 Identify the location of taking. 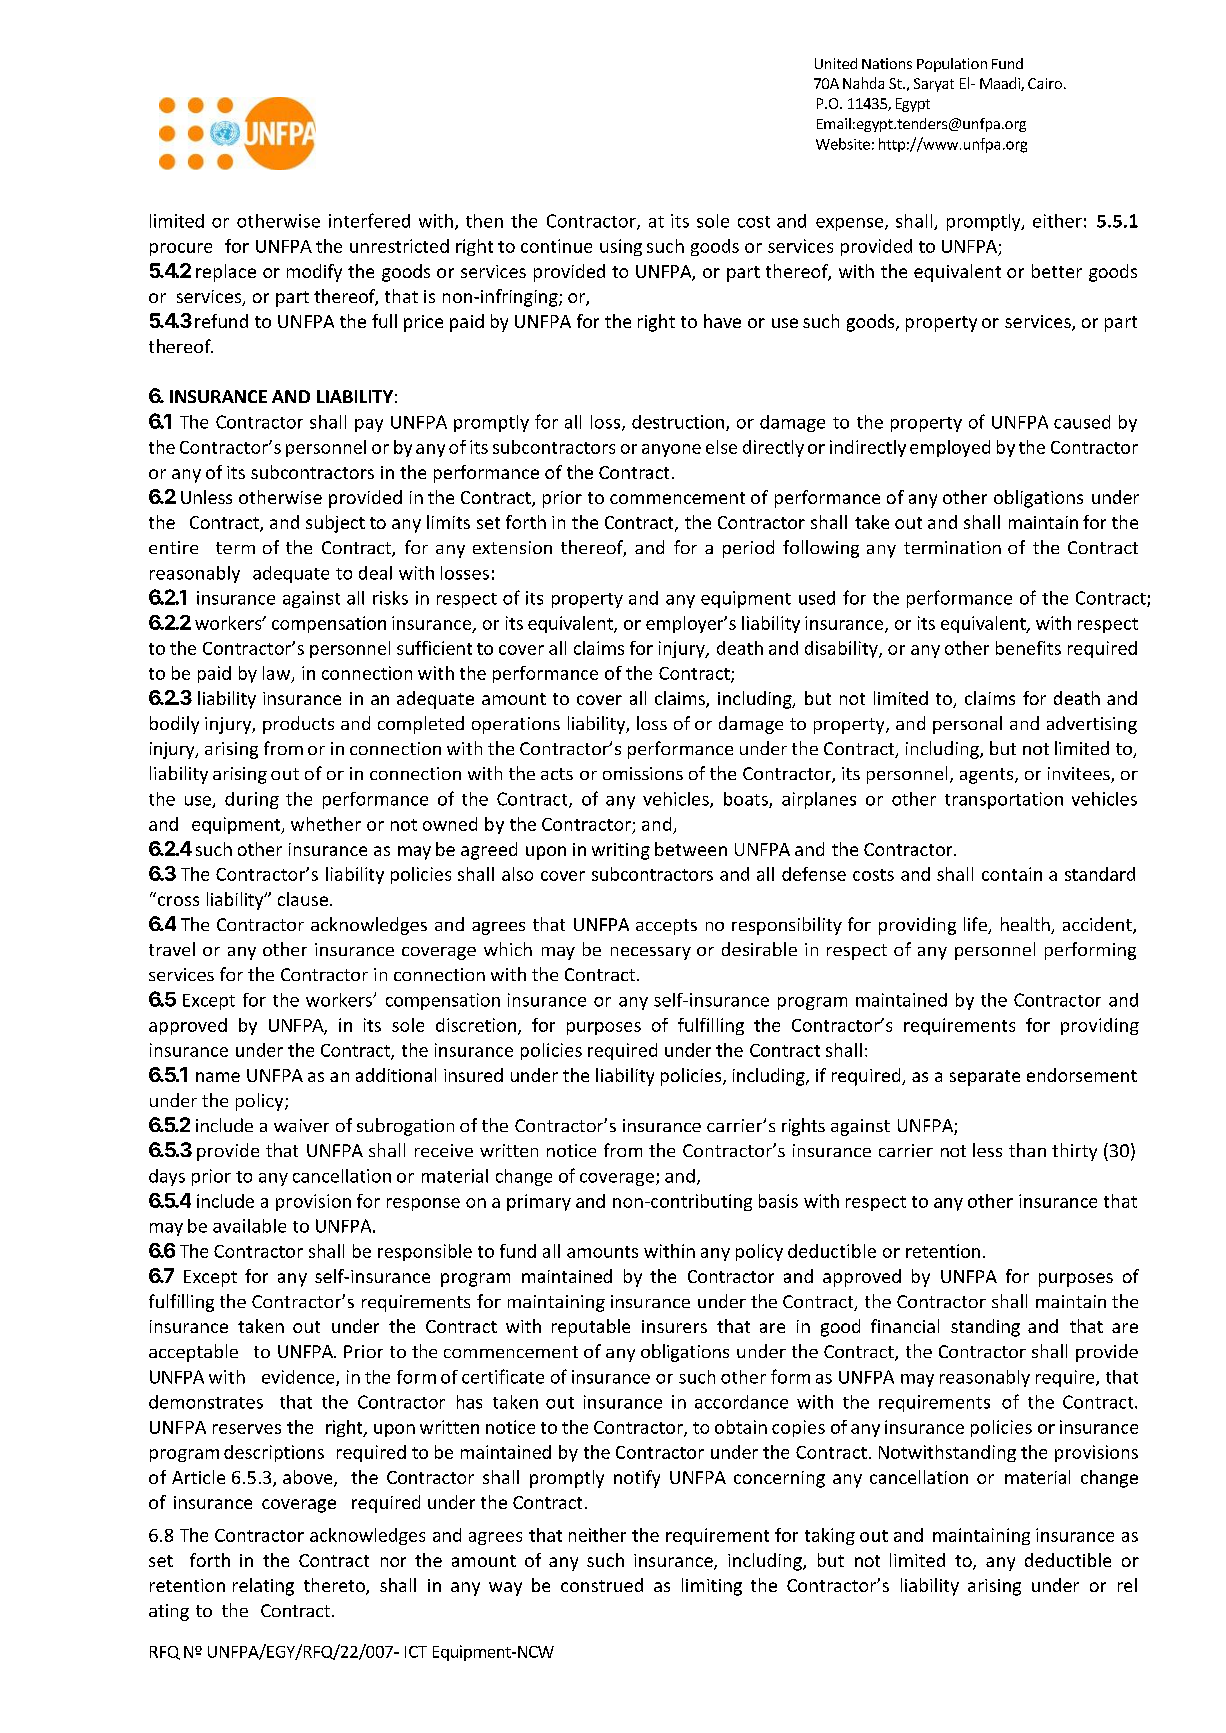
(830, 1536).
